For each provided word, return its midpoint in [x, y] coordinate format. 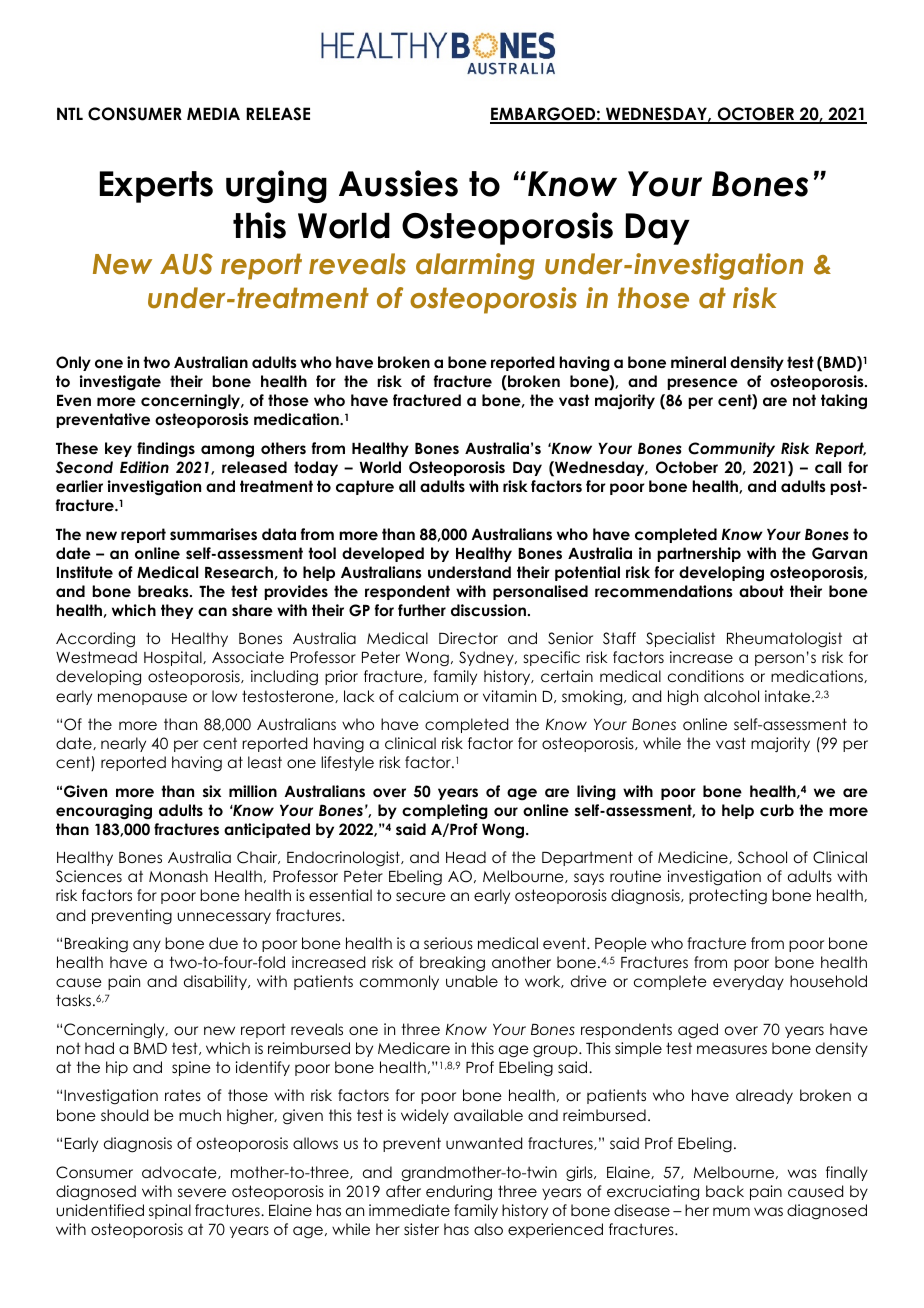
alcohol [731, 696]
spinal [170, 1211]
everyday [748, 982]
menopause [142, 699]
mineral [698, 362]
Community [731, 449]
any [147, 946]
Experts [156, 187]
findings [166, 450]
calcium [428, 696]
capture [365, 487]
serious [448, 943]
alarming [475, 266]
